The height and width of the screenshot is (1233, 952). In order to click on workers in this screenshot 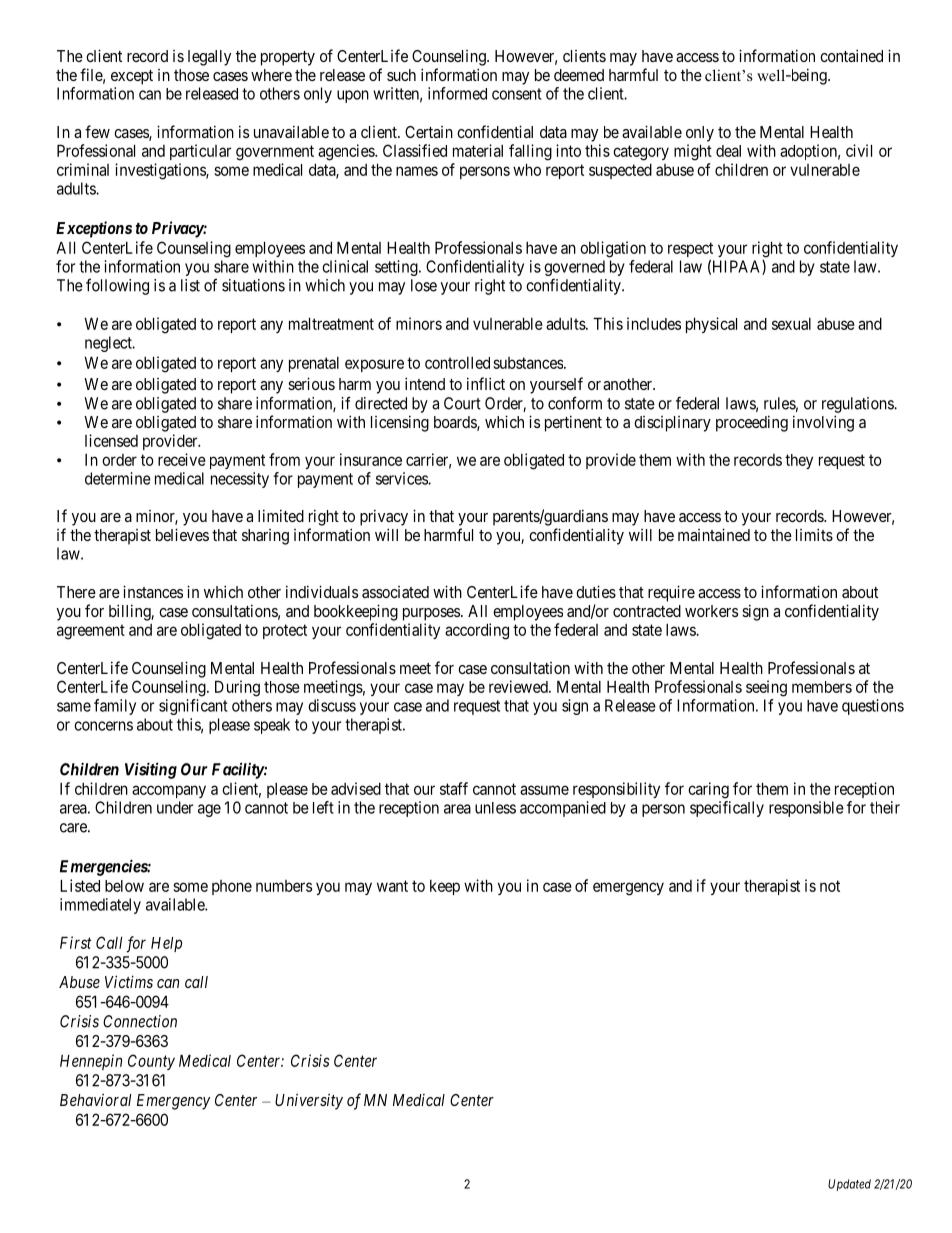, I will do `click(711, 611)`.
